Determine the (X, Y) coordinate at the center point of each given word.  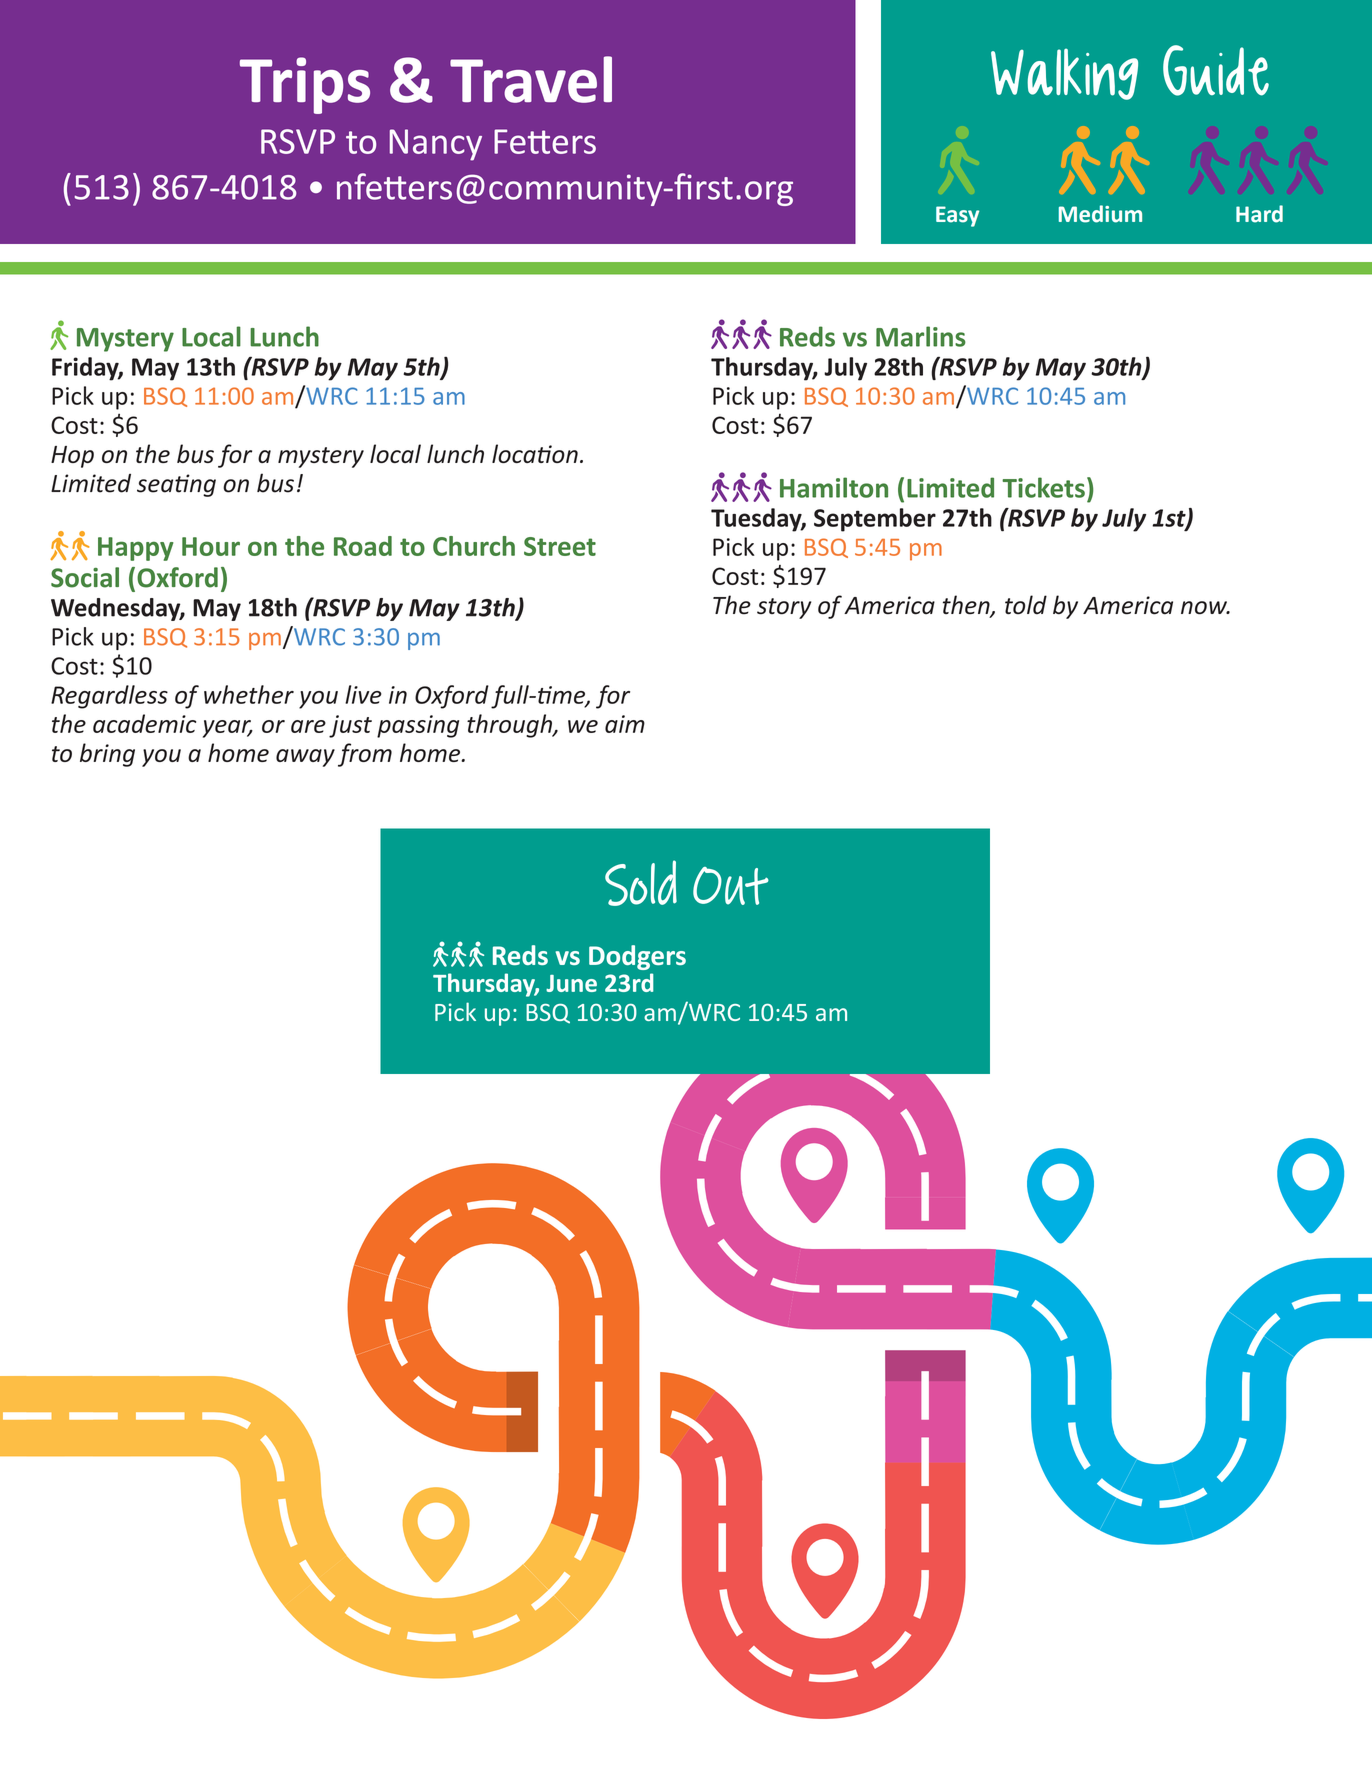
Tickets (1043, 487)
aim (625, 724)
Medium (1100, 214)
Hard (1259, 214)
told (1026, 605)
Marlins (921, 336)
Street (560, 546)
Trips (305, 85)
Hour (211, 546)
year (228, 729)
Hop (72, 457)
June (571, 983)
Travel (531, 79)
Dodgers (637, 957)
